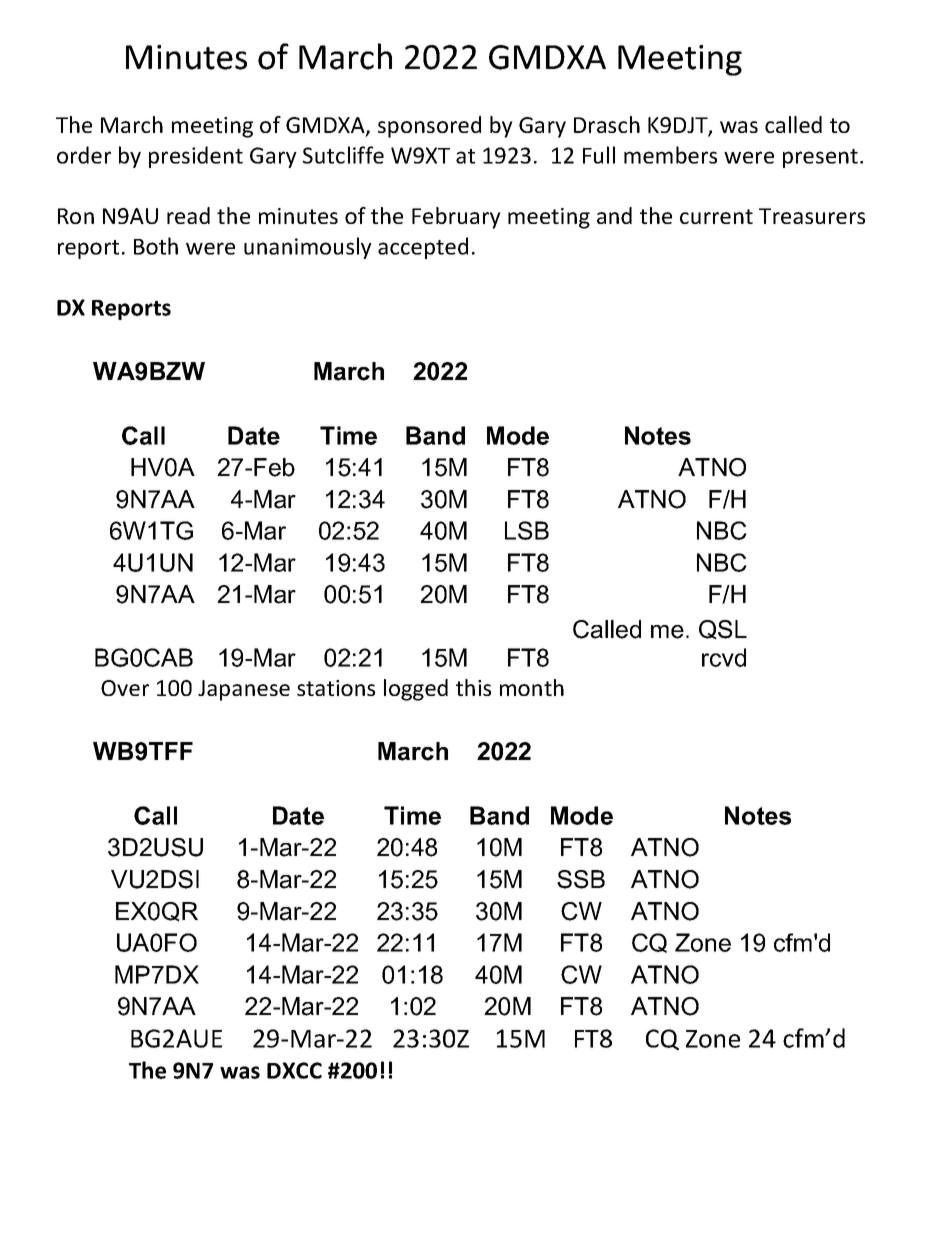 This screenshot has height=1233, width=952. Describe the element at coordinates (473, 687) in the screenshot. I see `this` at that location.
